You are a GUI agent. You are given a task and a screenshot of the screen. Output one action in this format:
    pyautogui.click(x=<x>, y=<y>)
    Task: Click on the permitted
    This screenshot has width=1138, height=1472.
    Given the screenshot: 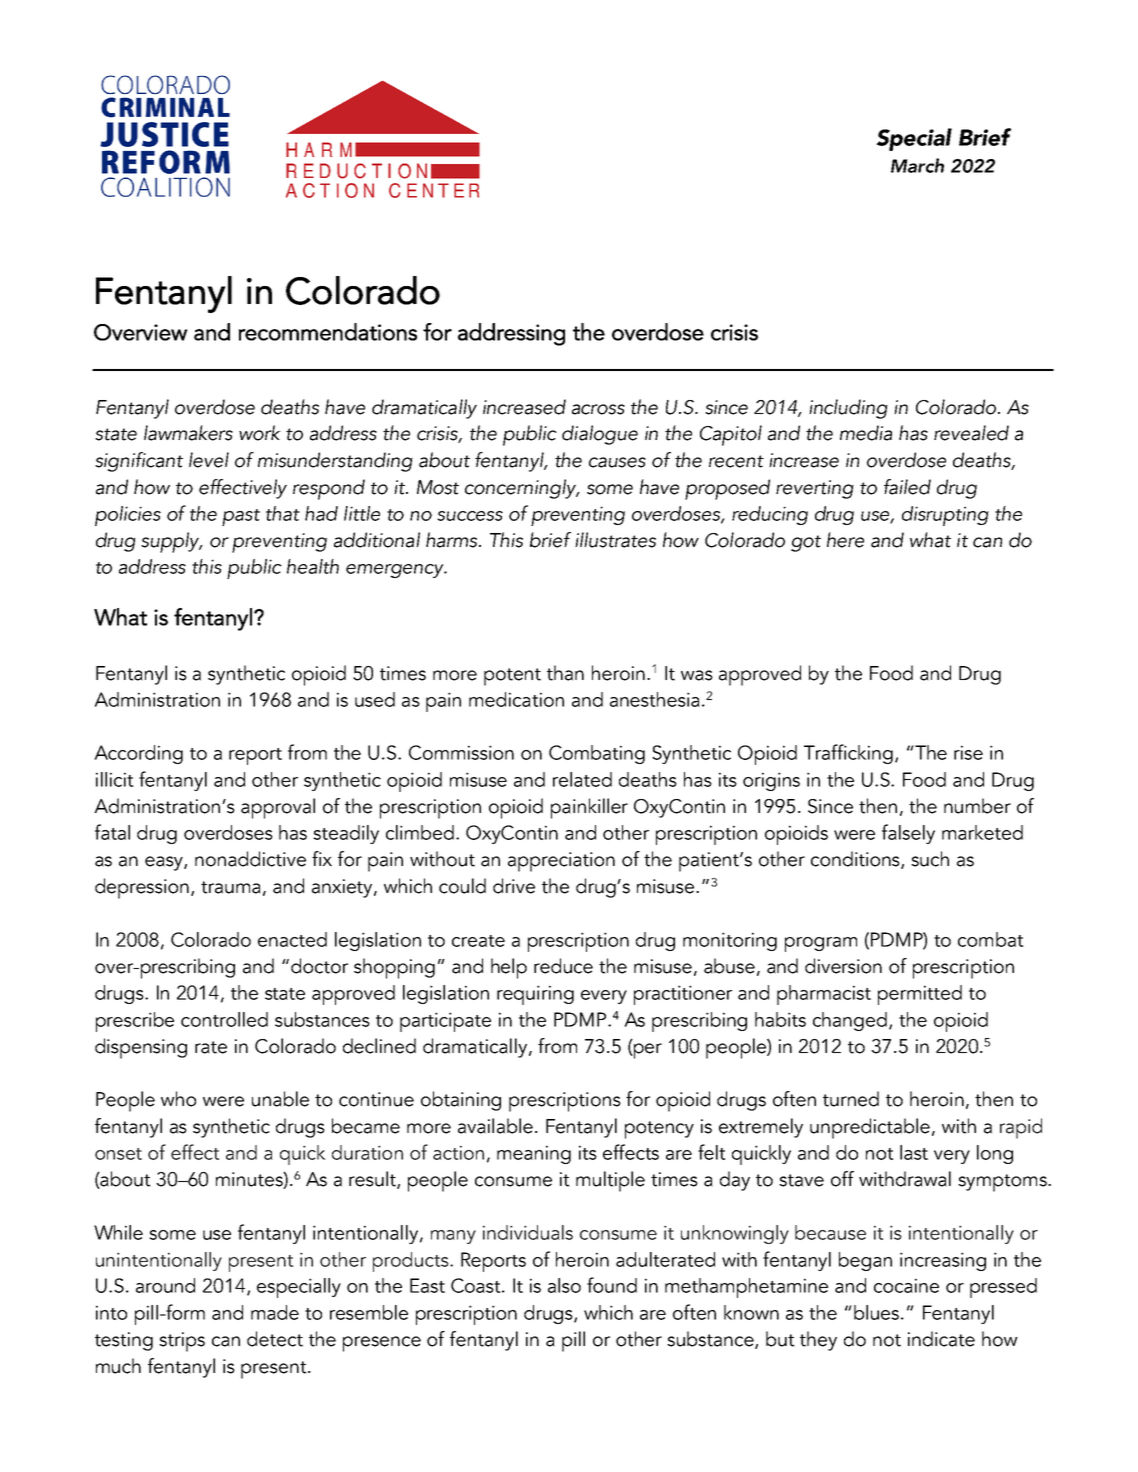 What is the action you would take?
    pyautogui.click(x=920, y=995)
